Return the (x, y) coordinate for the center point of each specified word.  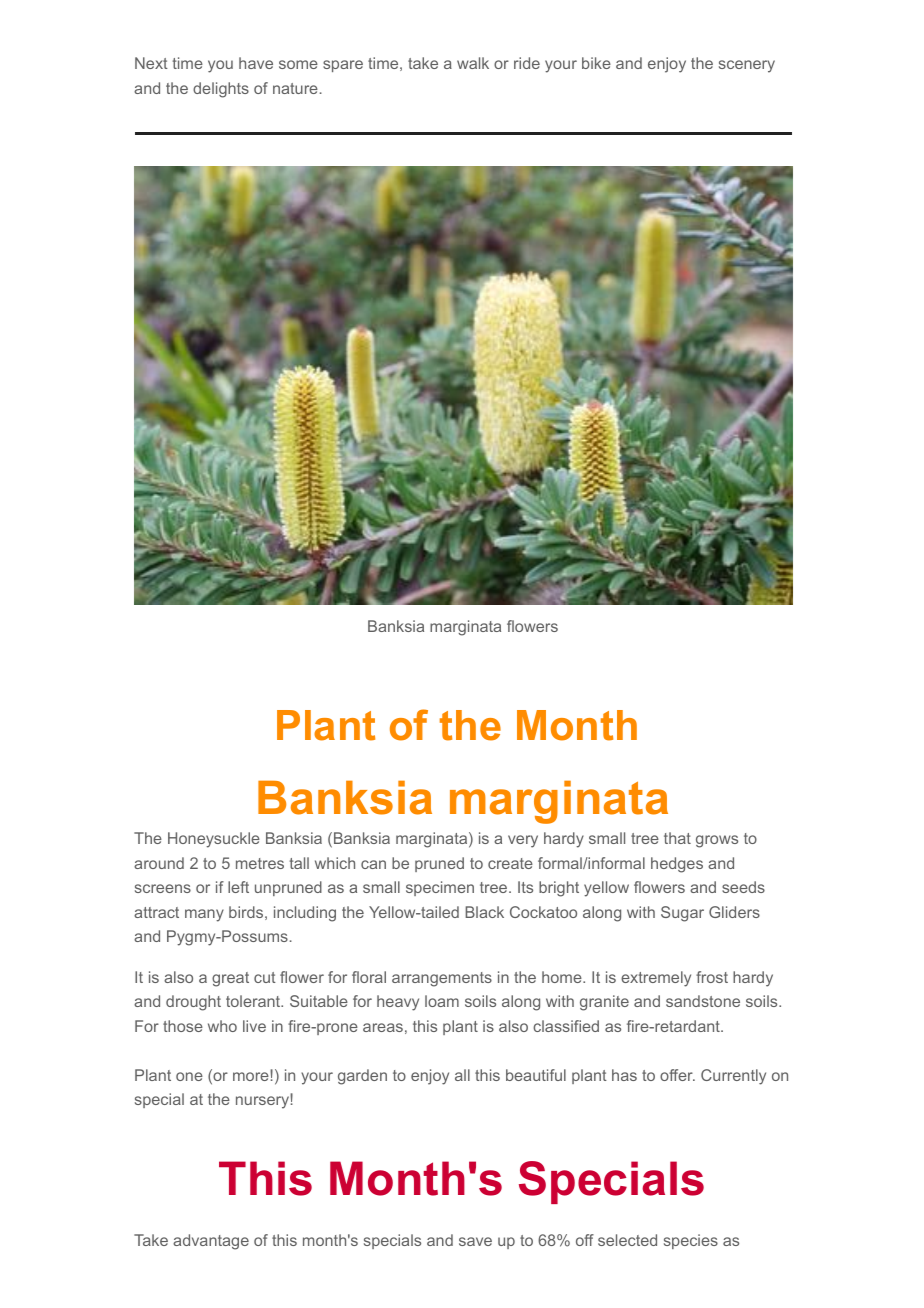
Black (484, 912)
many (204, 915)
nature (295, 88)
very (523, 841)
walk (473, 63)
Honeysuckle (214, 840)
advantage (211, 1242)
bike (596, 63)
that (677, 838)
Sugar (682, 914)
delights (221, 90)
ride (527, 63)
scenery (747, 66)
